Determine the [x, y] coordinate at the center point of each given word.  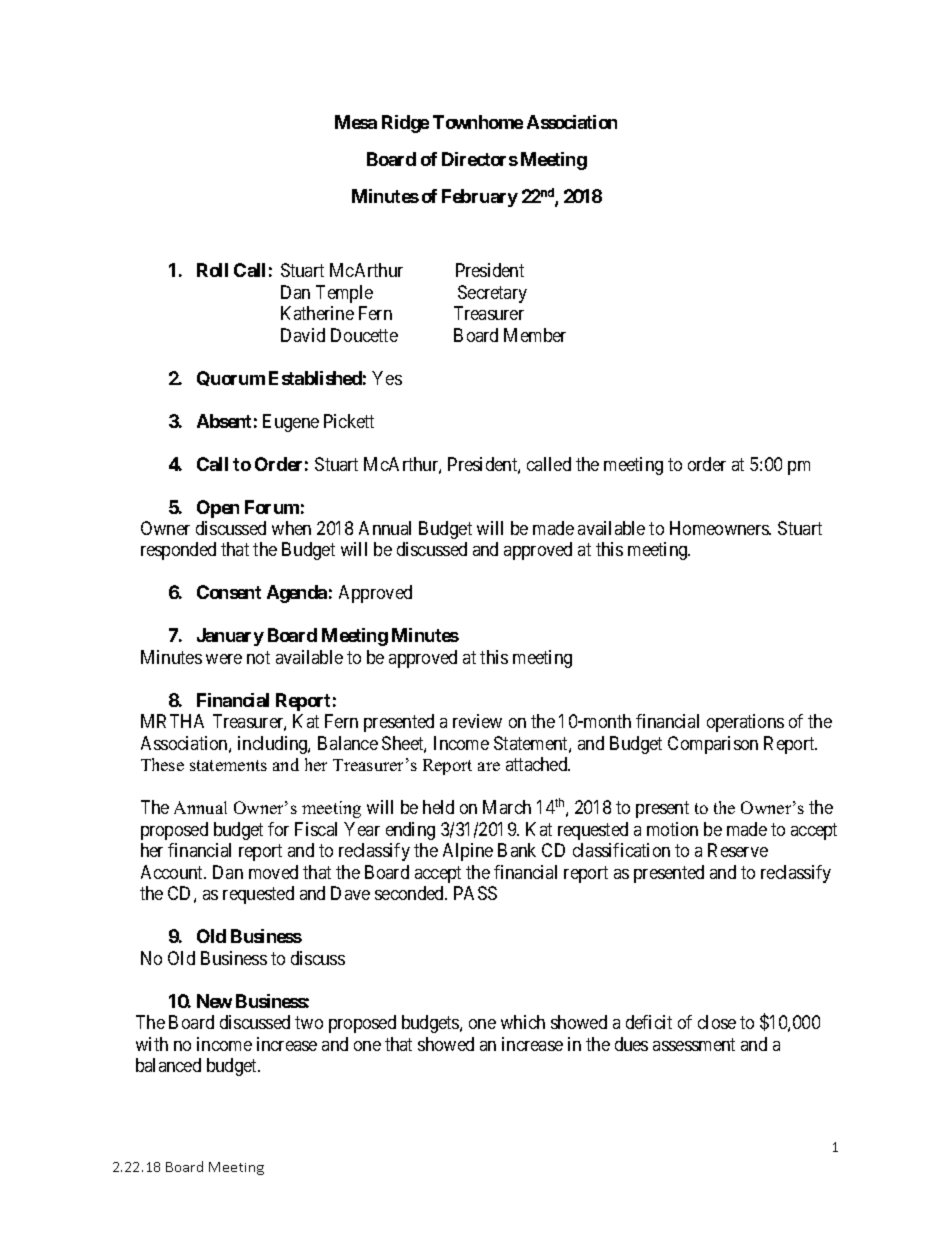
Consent [229, 592]
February [480, 198]
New [214, 1001]
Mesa [356, 122]
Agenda [297, 594]
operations [745, 723]
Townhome [478, 122]
